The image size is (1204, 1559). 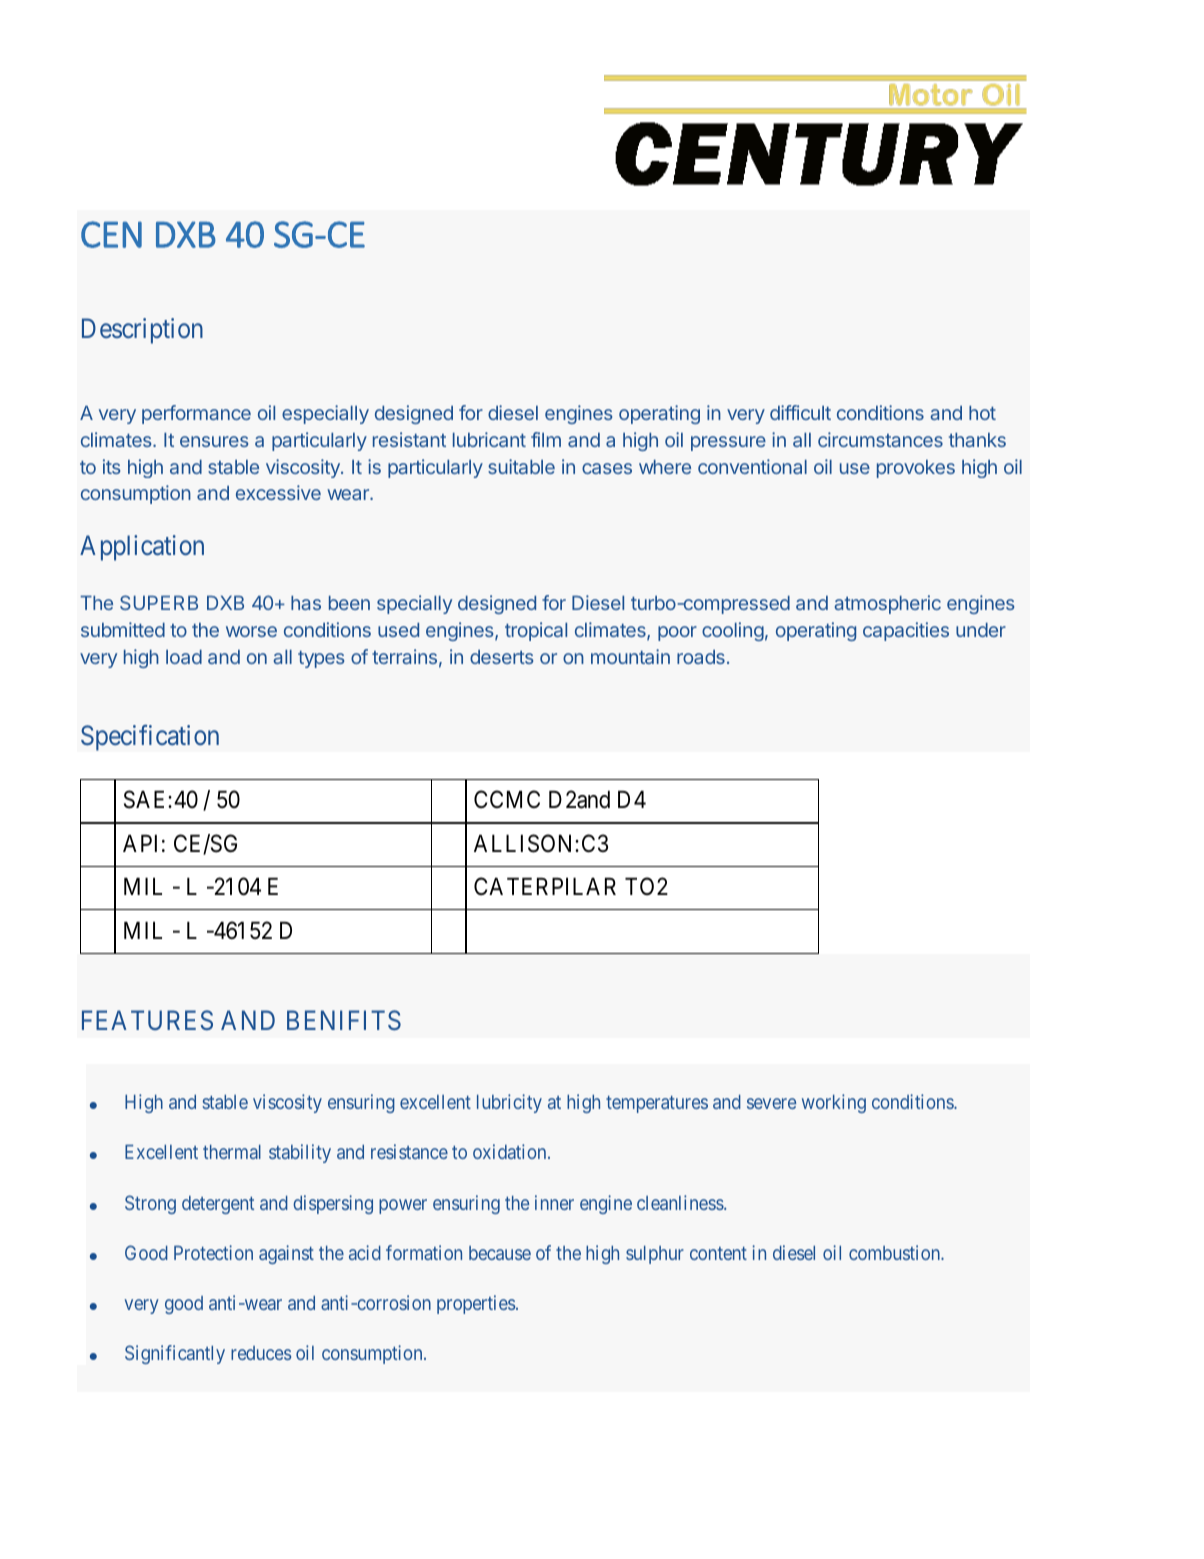 What do you see at coordinates (147, 1020) in the document?
I see `FEATURES` at bounding box center [147, 1020].
